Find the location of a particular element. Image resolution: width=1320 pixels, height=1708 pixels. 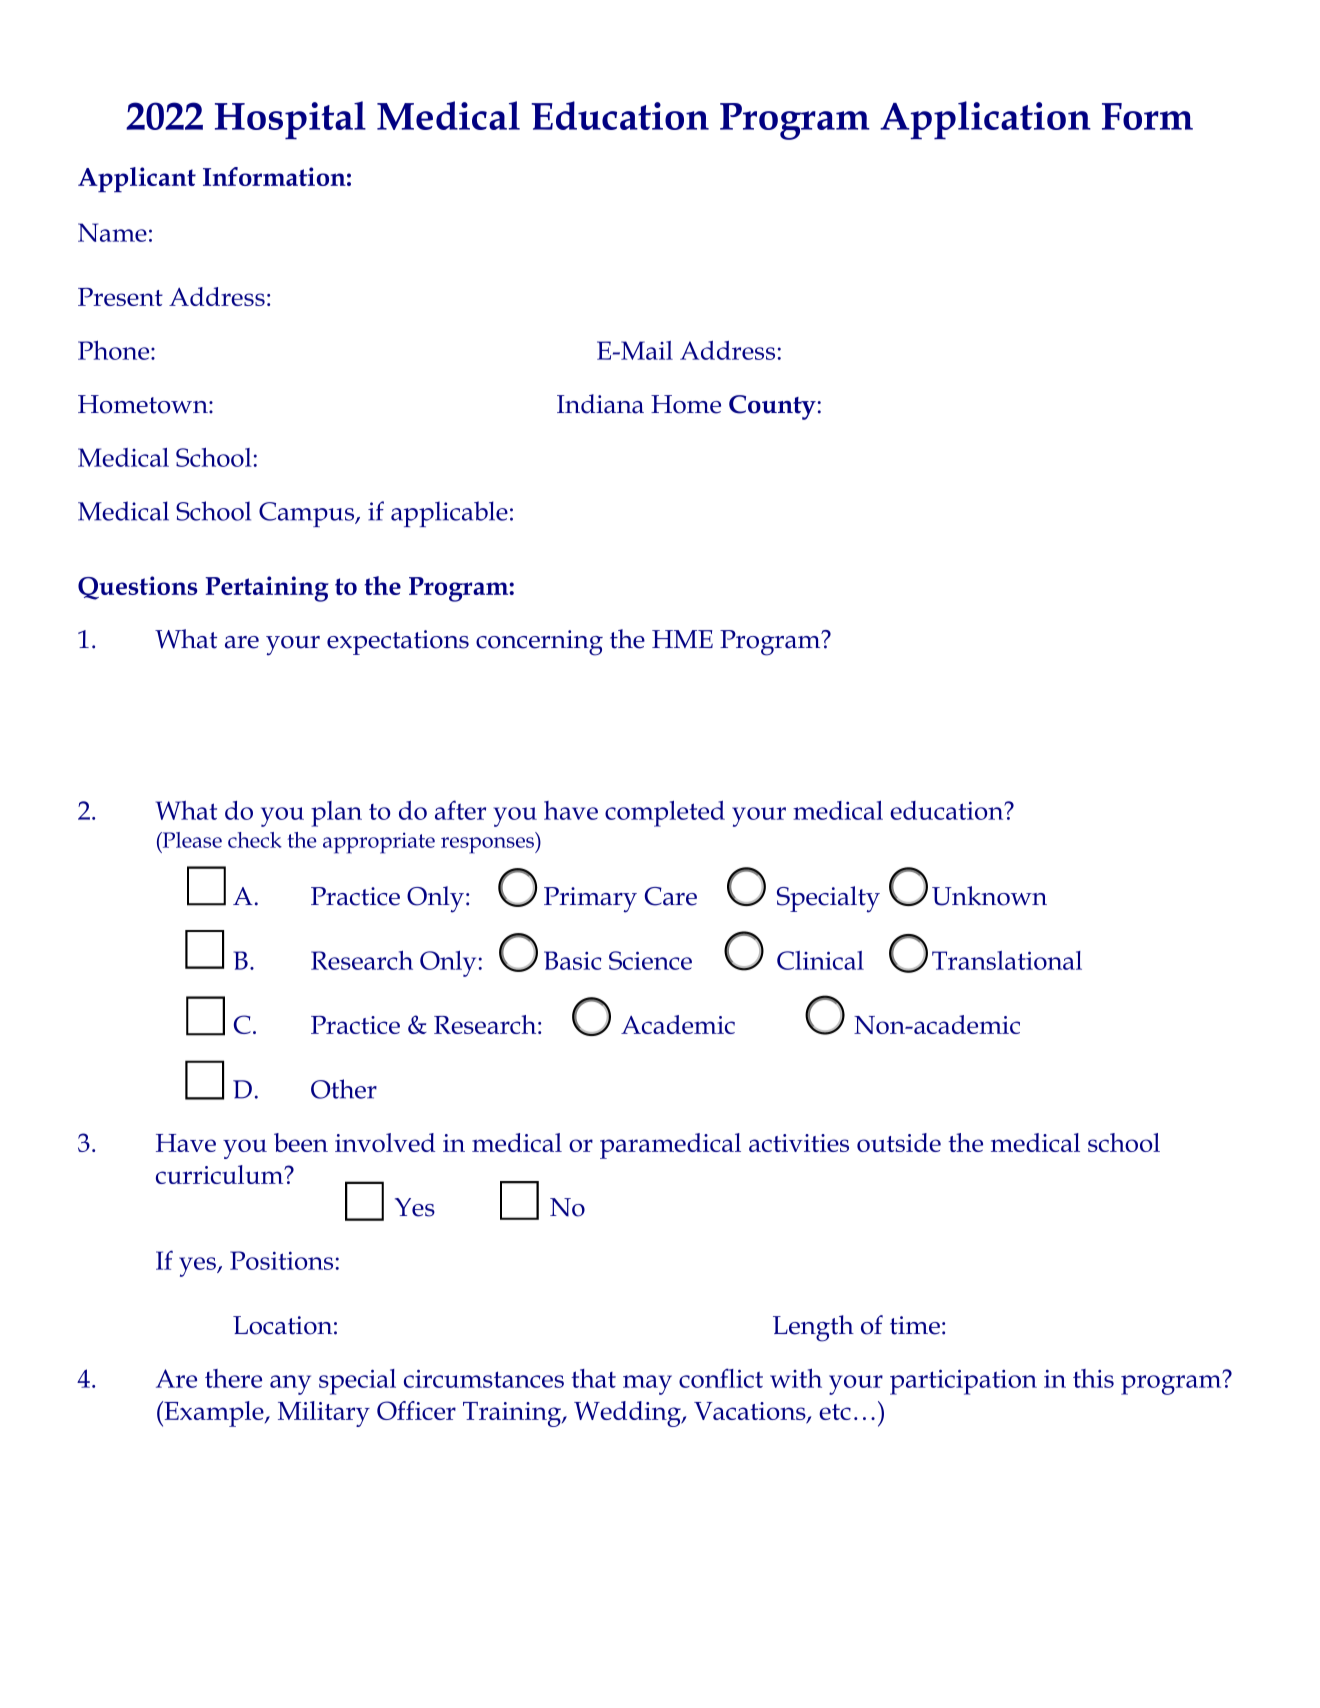

Application is located at coordinates (985, 120).
